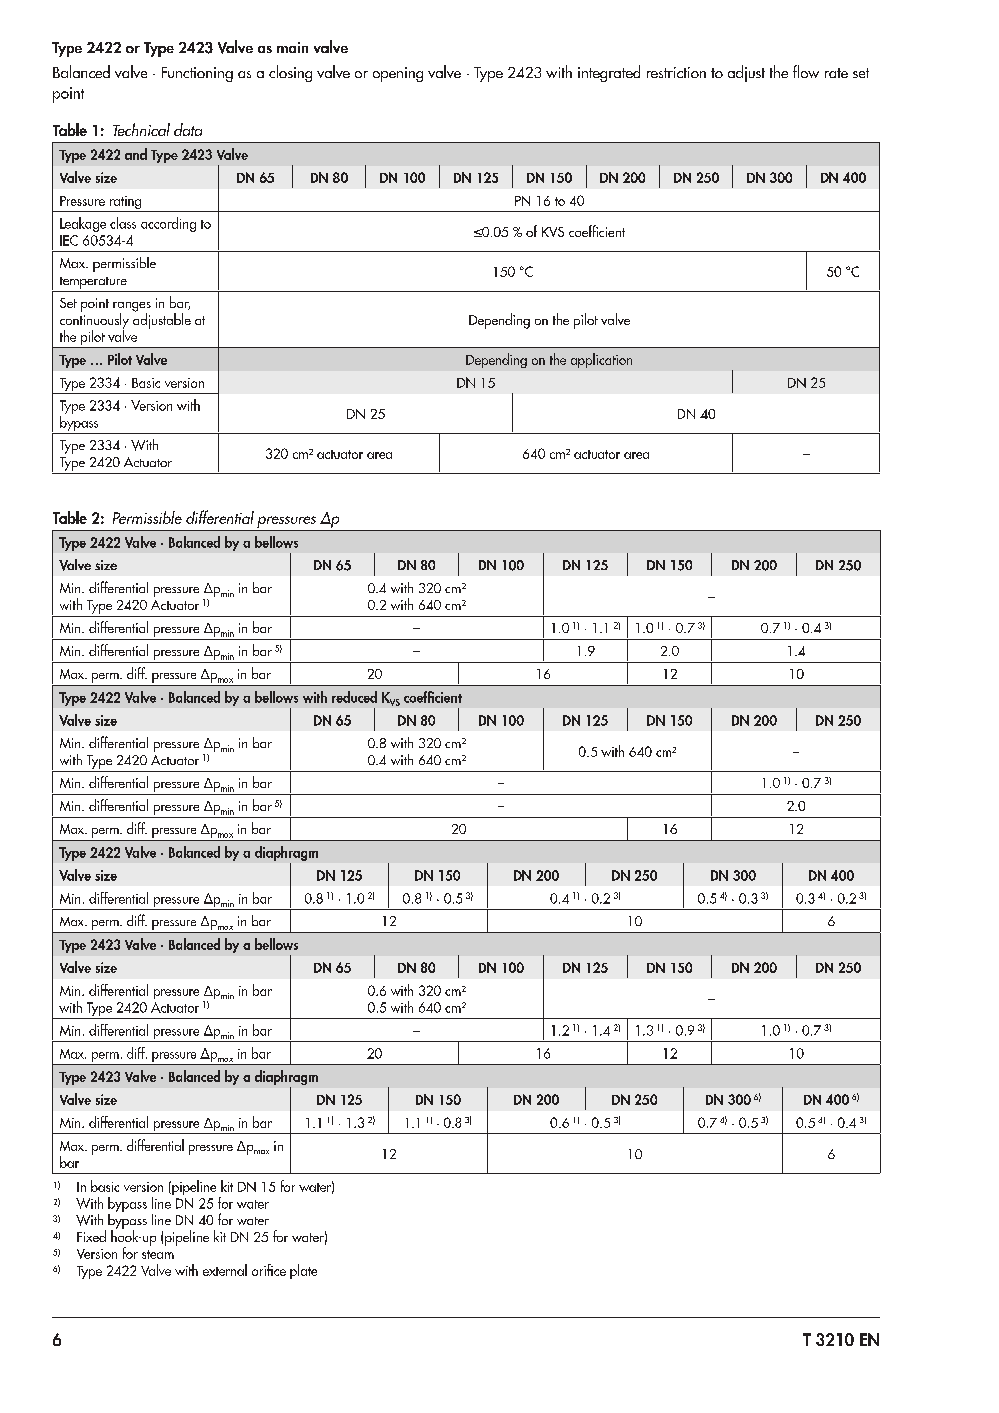 The image size is (999, 1413). I want to click on reduced, so click(354, 697).
